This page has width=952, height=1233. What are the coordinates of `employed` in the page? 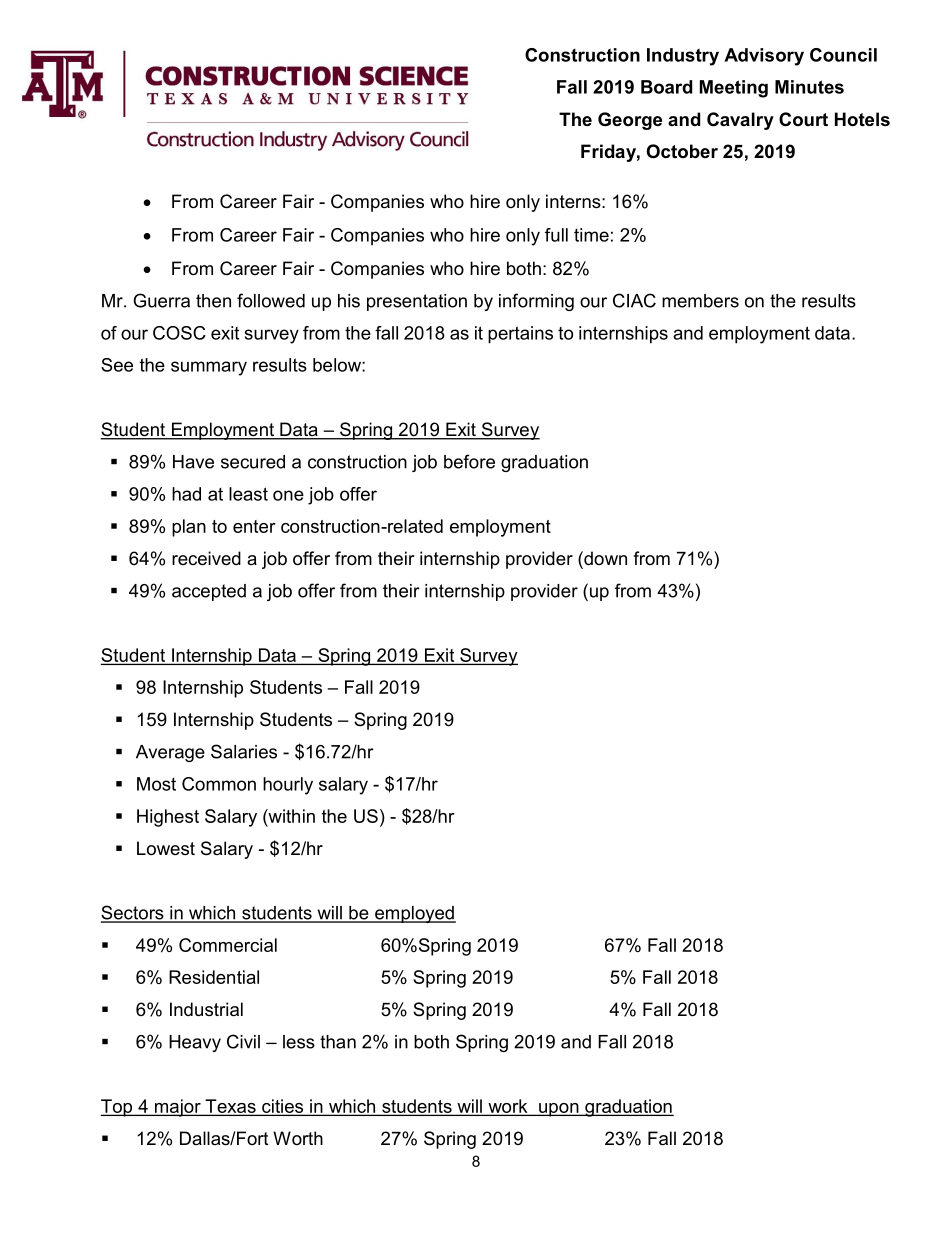 It's located at (414, 914).
